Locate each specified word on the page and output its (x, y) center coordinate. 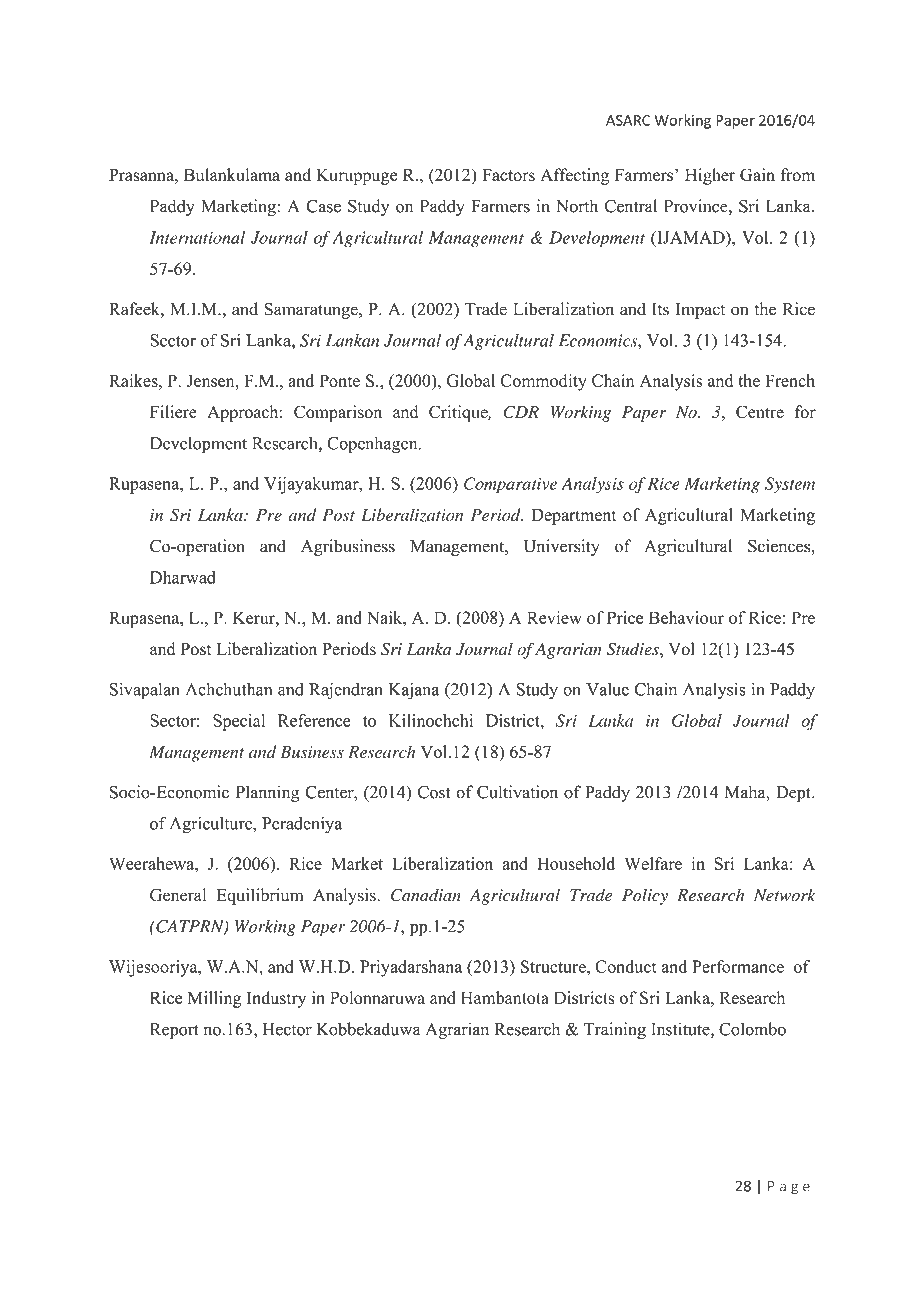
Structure (554, 966)
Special (239, 722)
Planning (267, 793)
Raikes (134, 380)
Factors (508, 175)
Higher (710, 176)
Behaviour (686, 617)
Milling (214, 999)
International (197, 237)
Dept (794, 794)
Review (554, 617)
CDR (521, 412)
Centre (760, 412)
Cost (434, 792)
